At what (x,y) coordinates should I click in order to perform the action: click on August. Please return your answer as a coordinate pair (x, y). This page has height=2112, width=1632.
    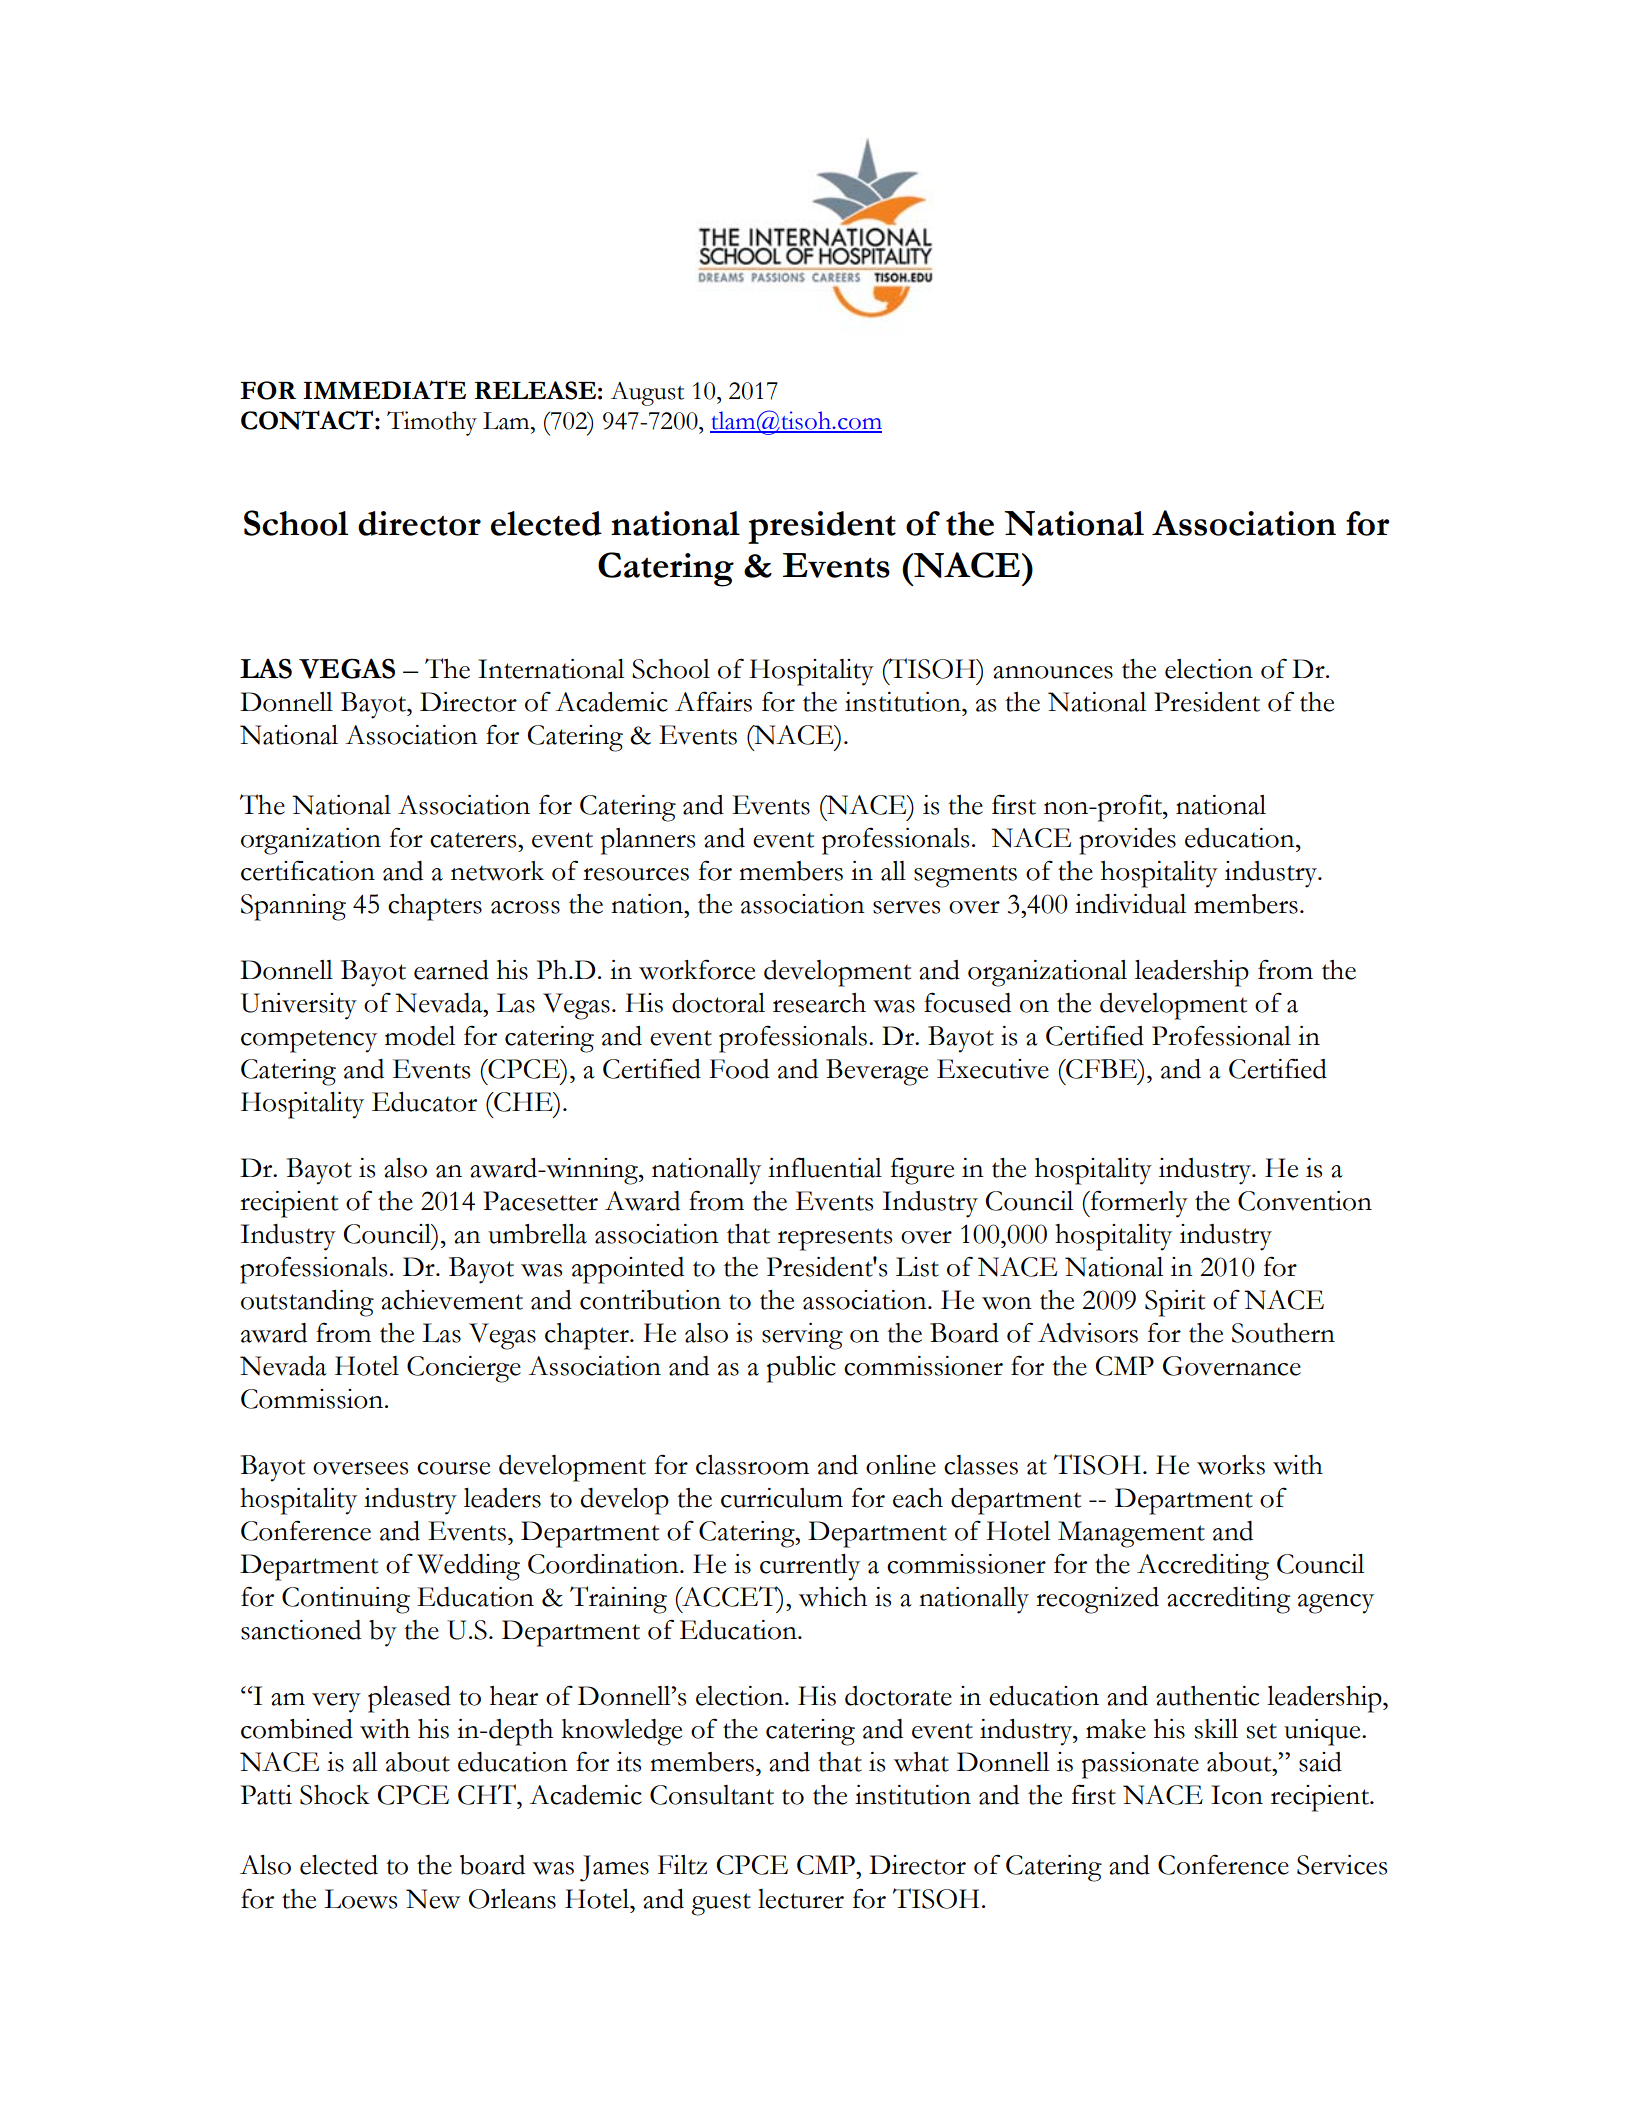
    Looking at the image, I should click on (647, 394).
